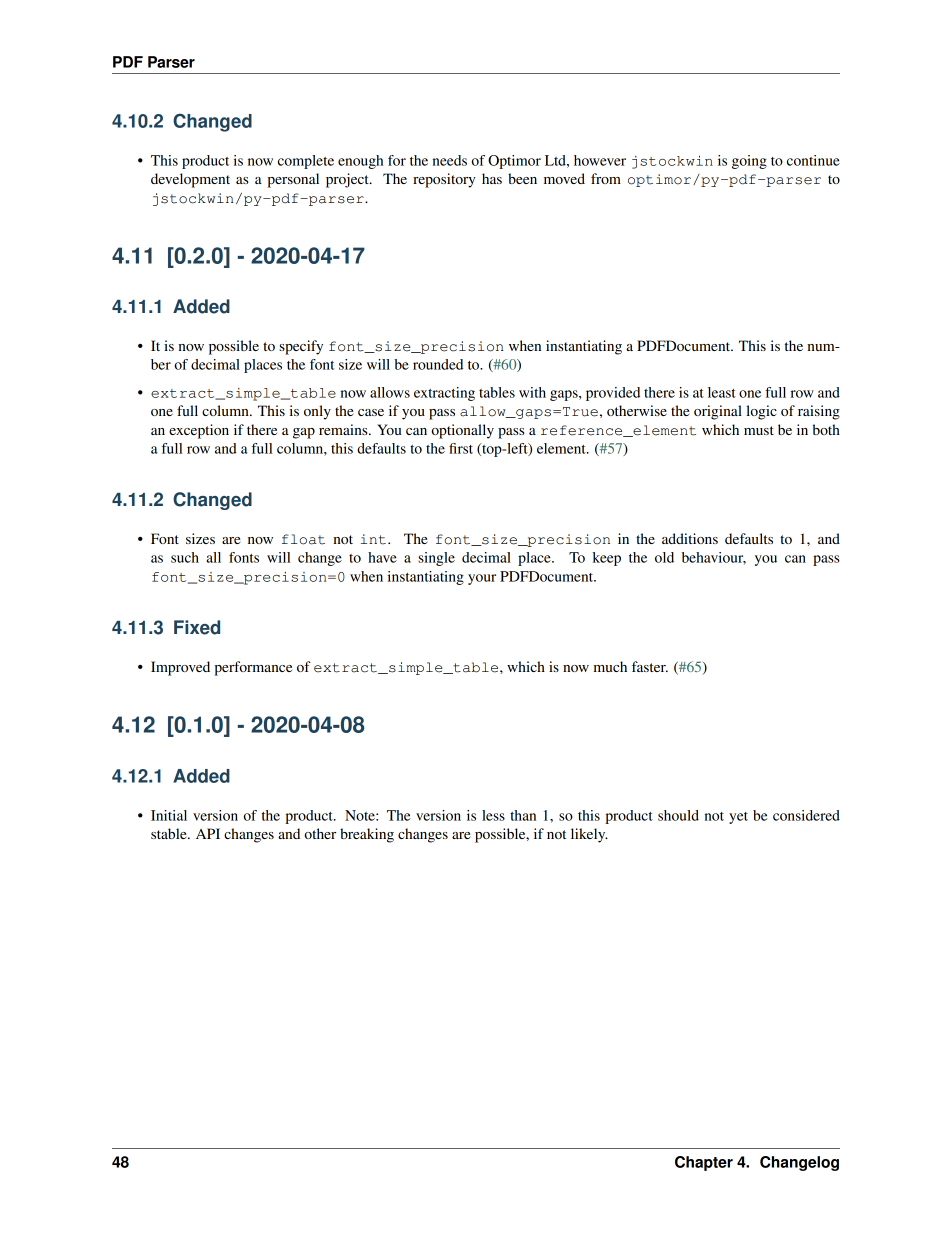  Describe the element at coordinates (199, 431) in the document. I see `exception` at that location.
